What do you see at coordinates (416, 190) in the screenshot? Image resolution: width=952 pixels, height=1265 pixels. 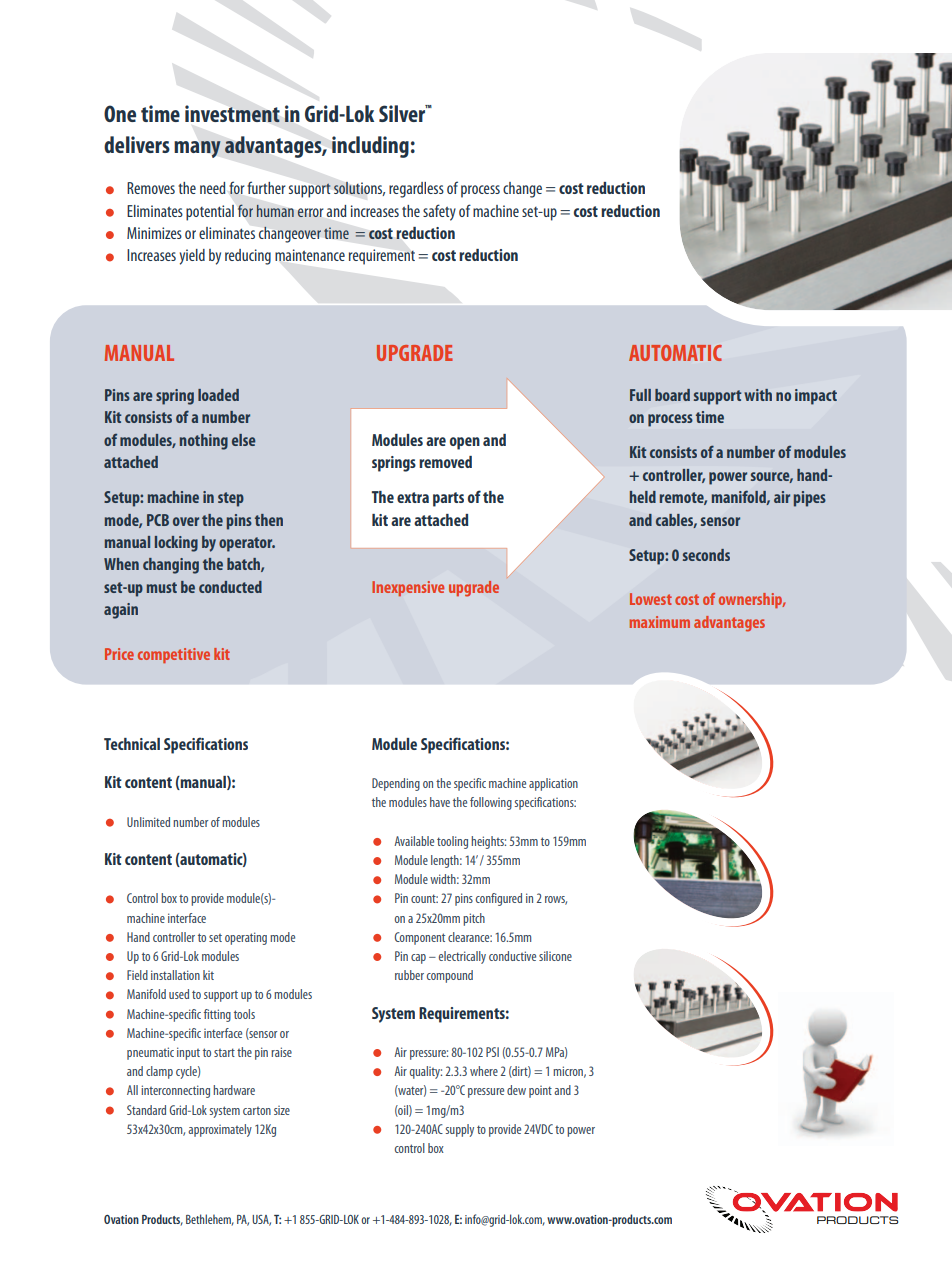 I see `regardless` at bounding box center [416, 190].
